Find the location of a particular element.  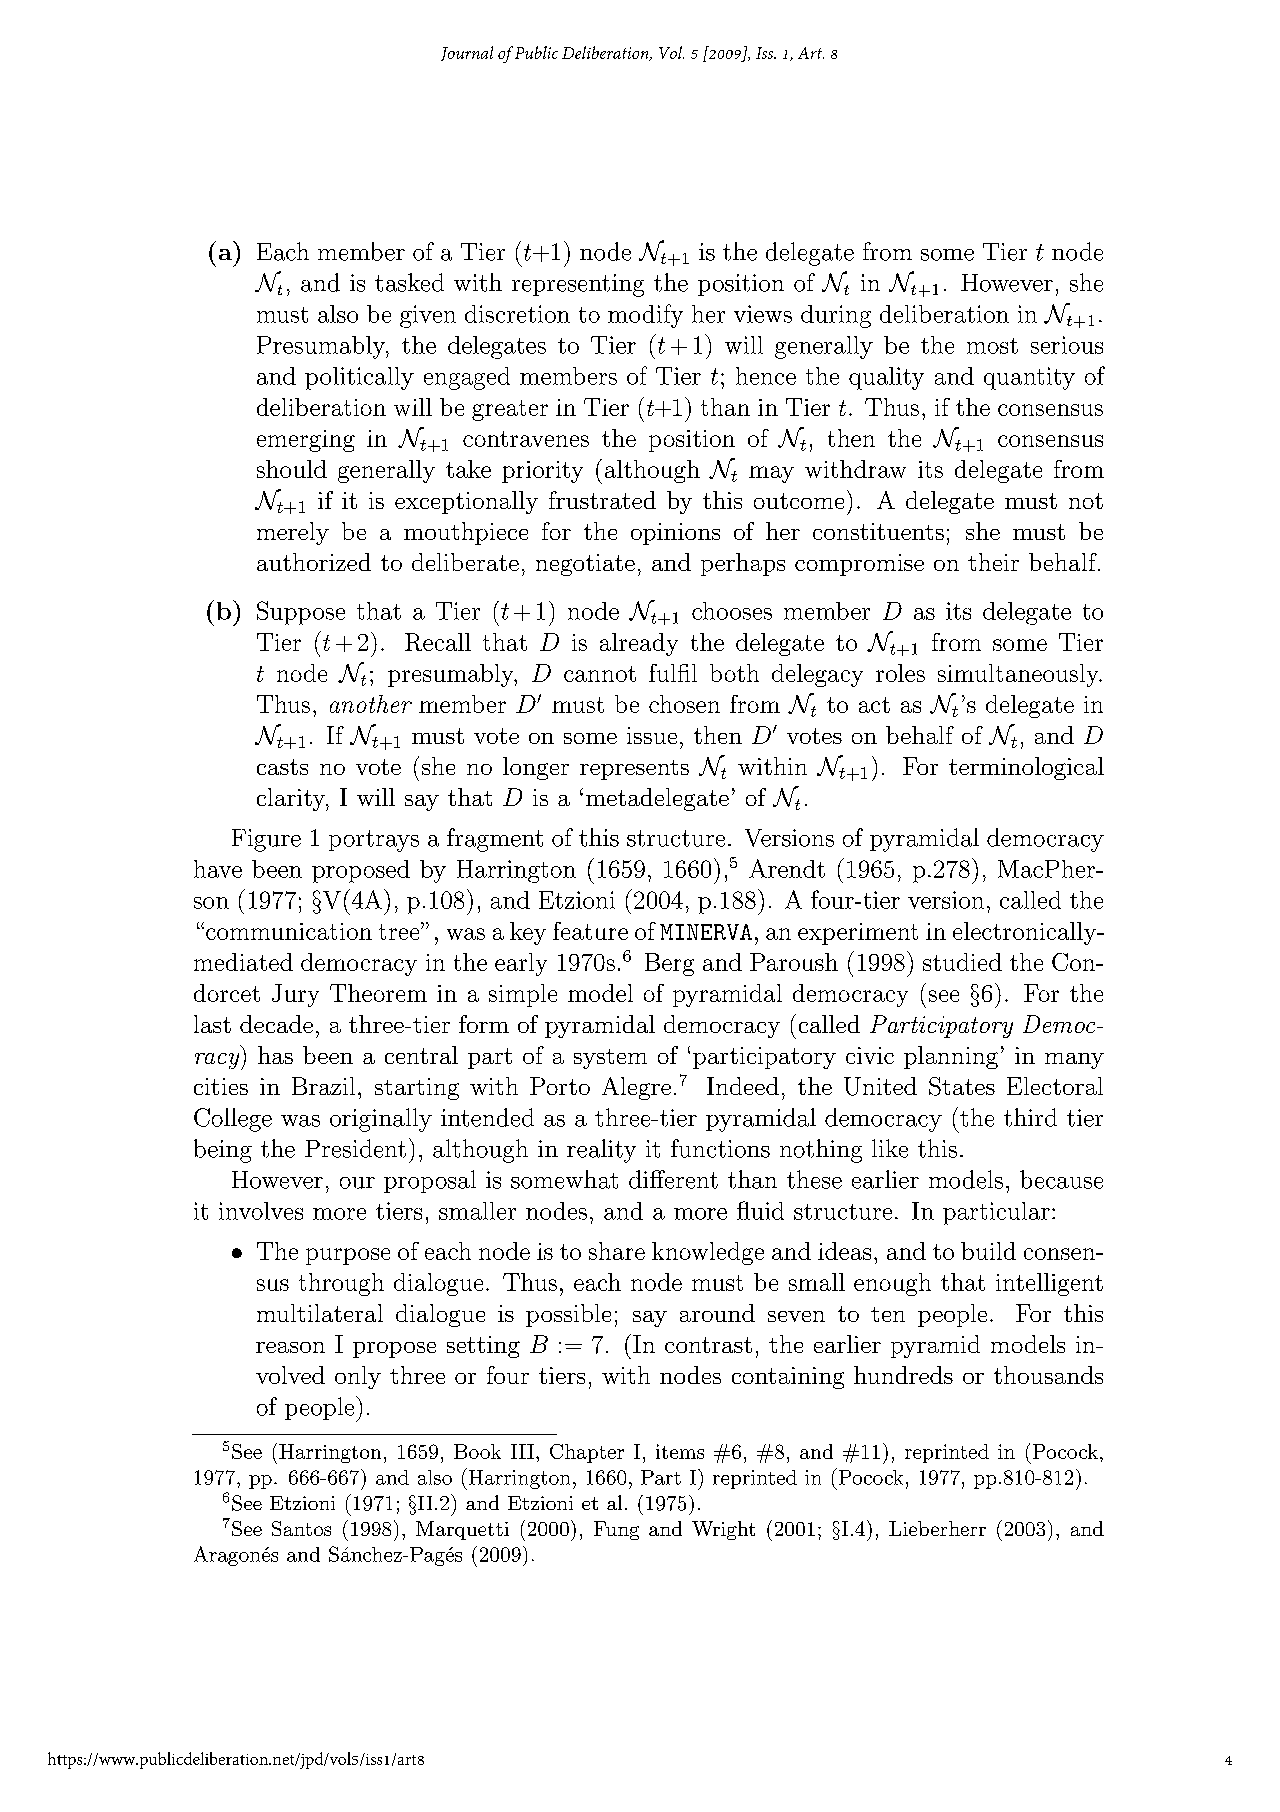

items is located at coordinates (680, 1451).
